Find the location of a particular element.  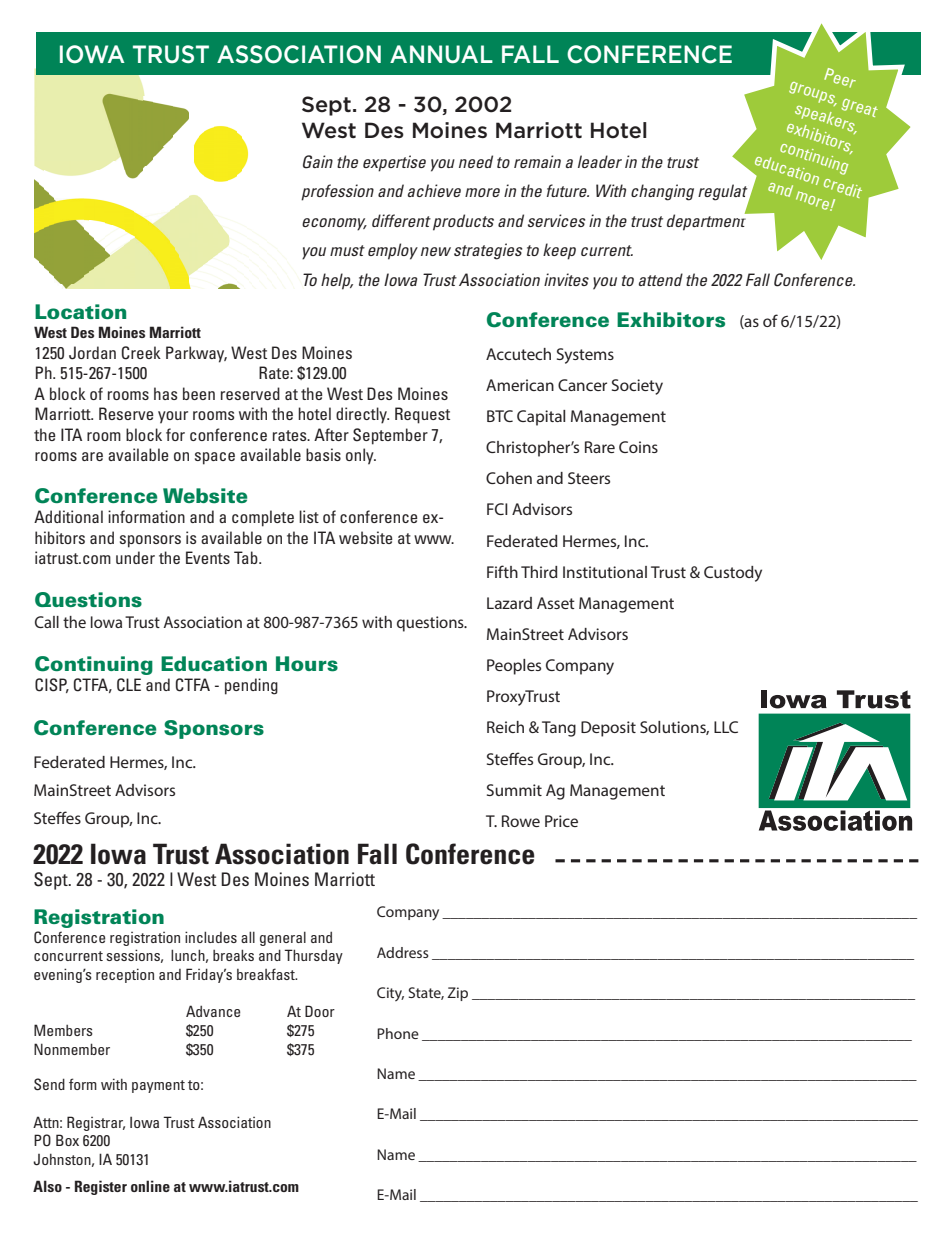

Zip is located at coordinates (457, 994).
